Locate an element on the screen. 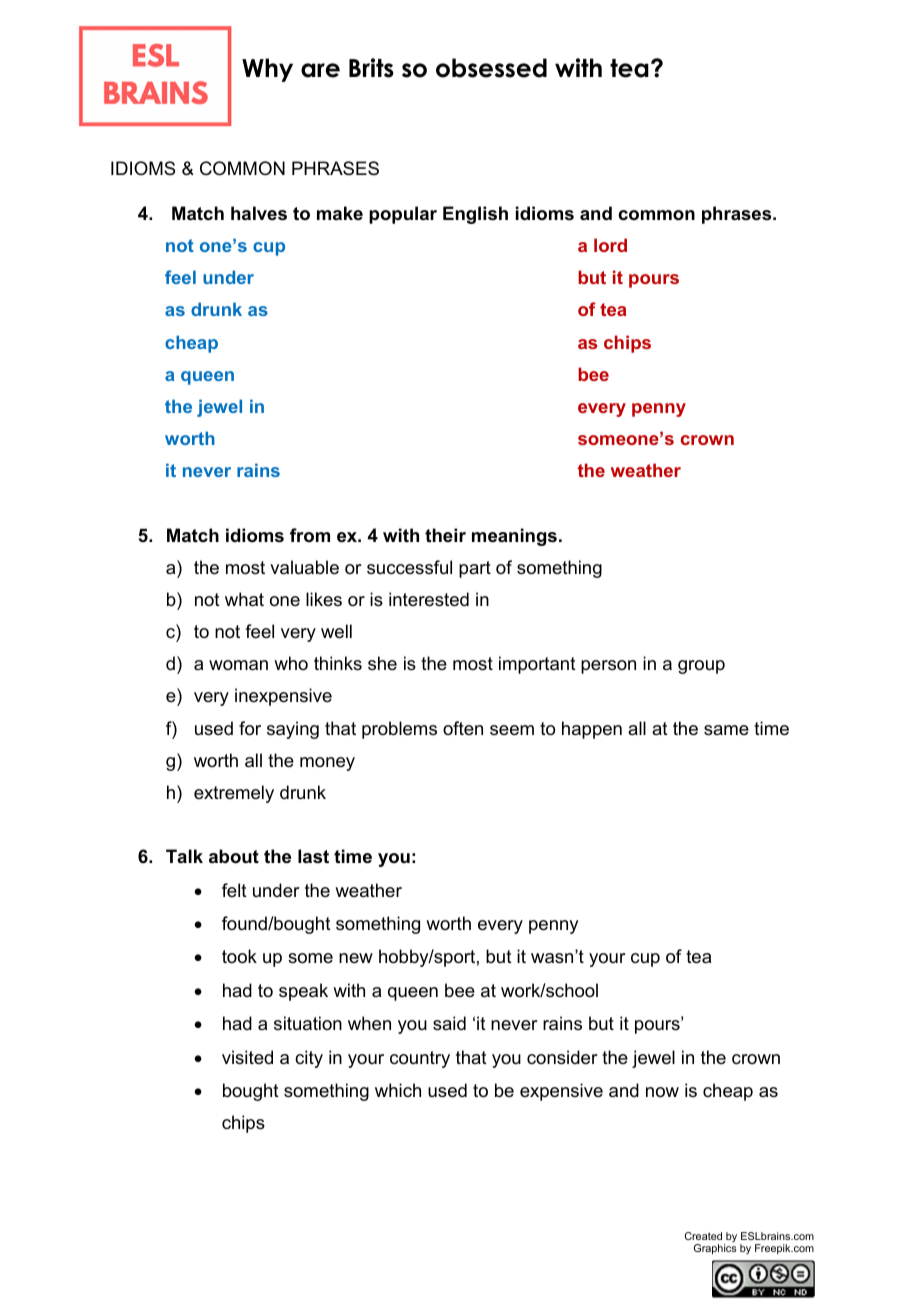 The image size is (924, 1308). their is located at coordinates (445, 535).
